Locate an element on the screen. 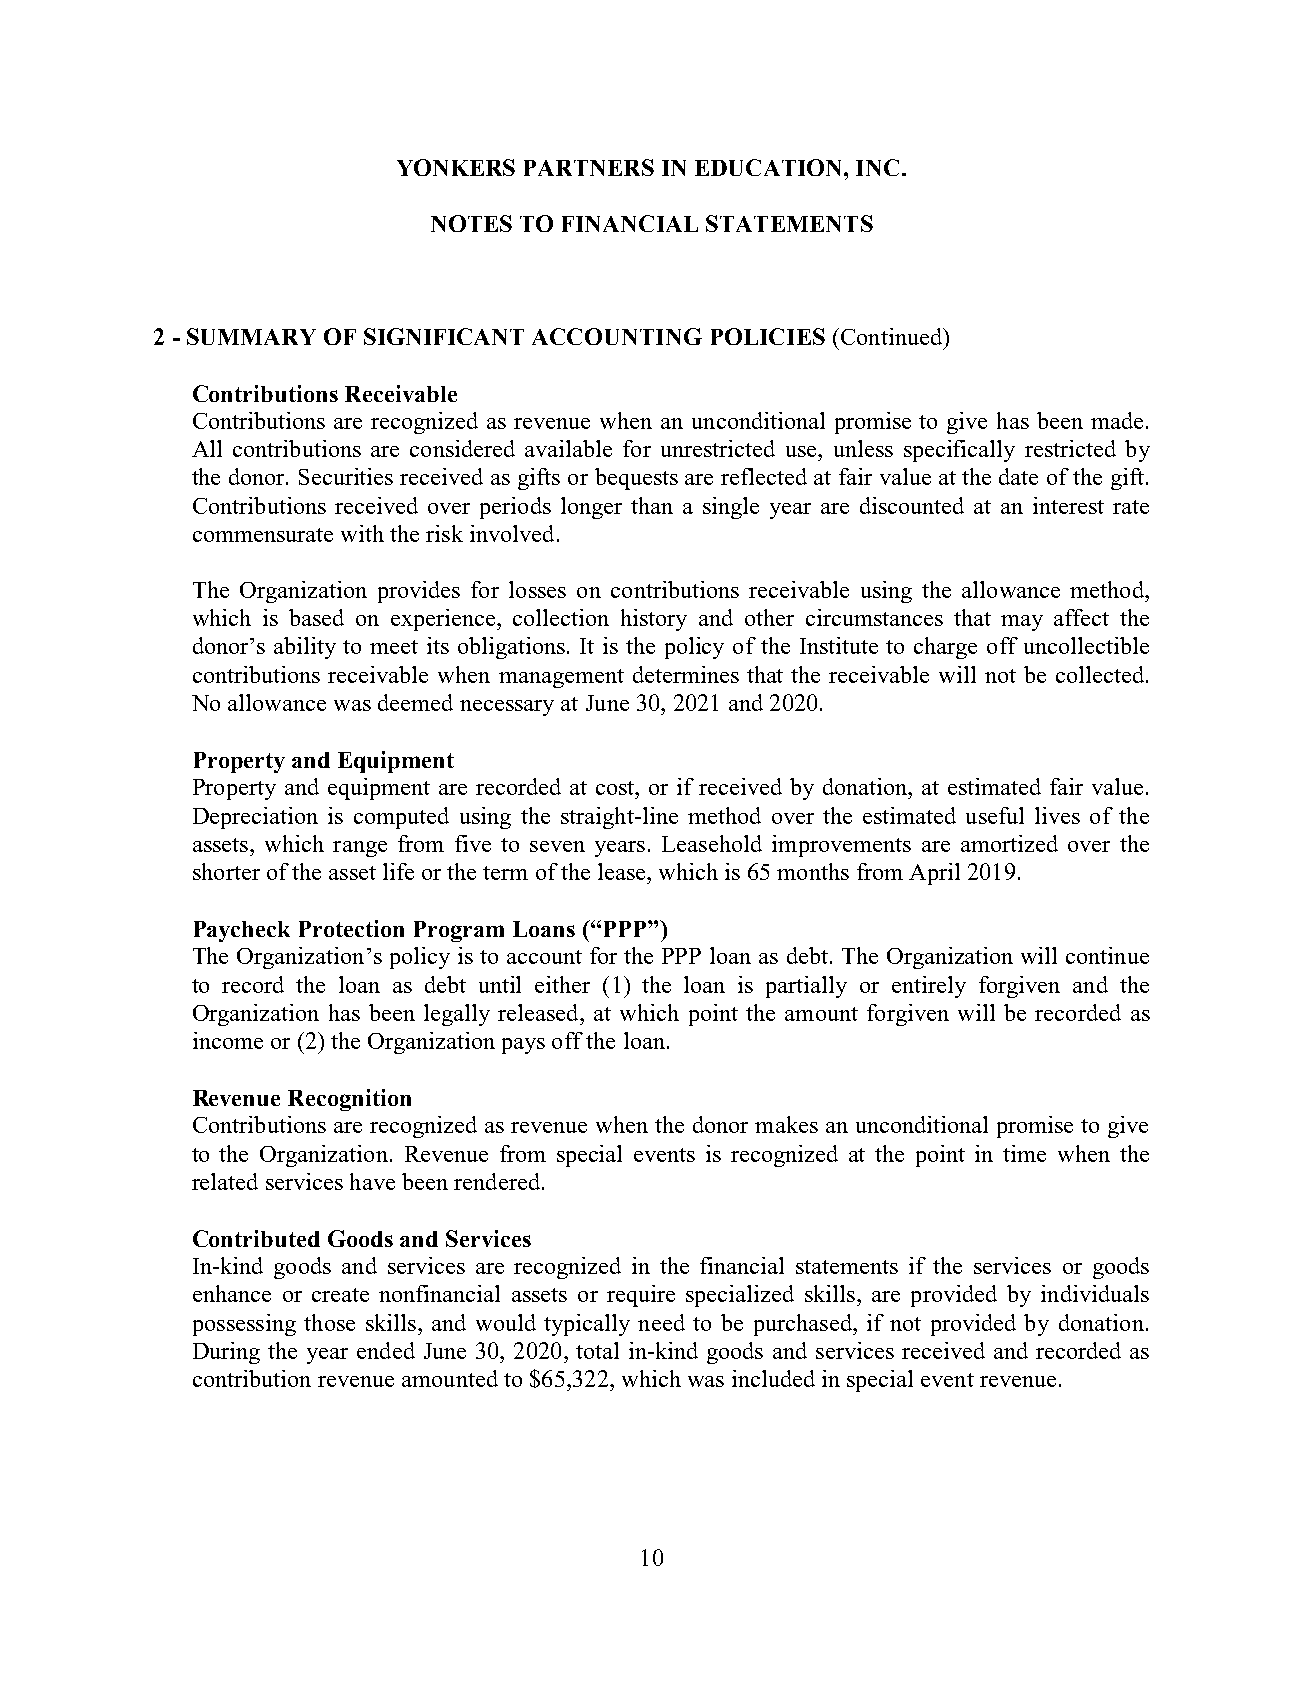 The width and height of the screenshot is (1303, 1687). computed is located at coordinates (401, 818).
